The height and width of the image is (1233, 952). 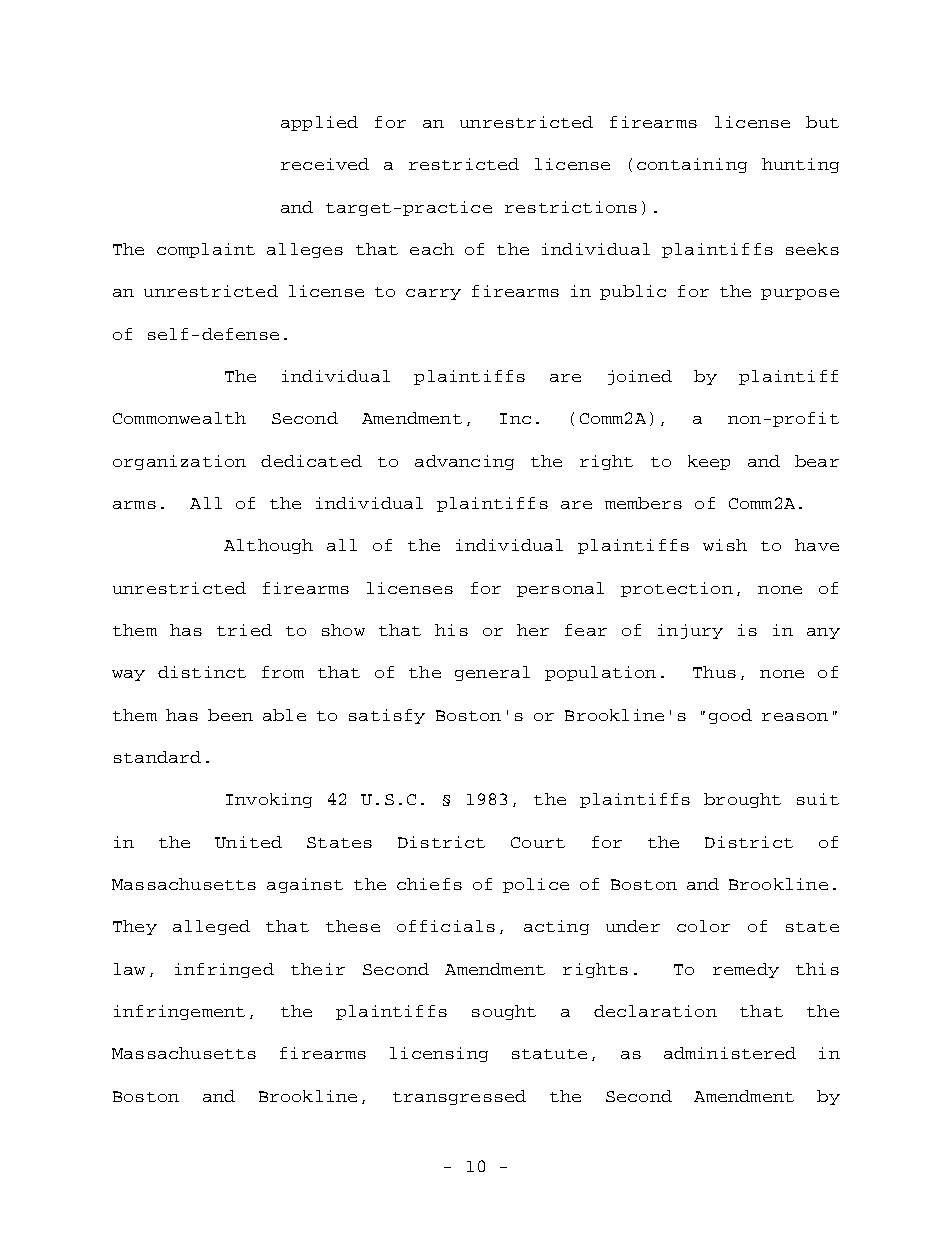 What do you see at coordinates (211, 927) in the image?
I see `alleged` at bounding box center [211, 927].
